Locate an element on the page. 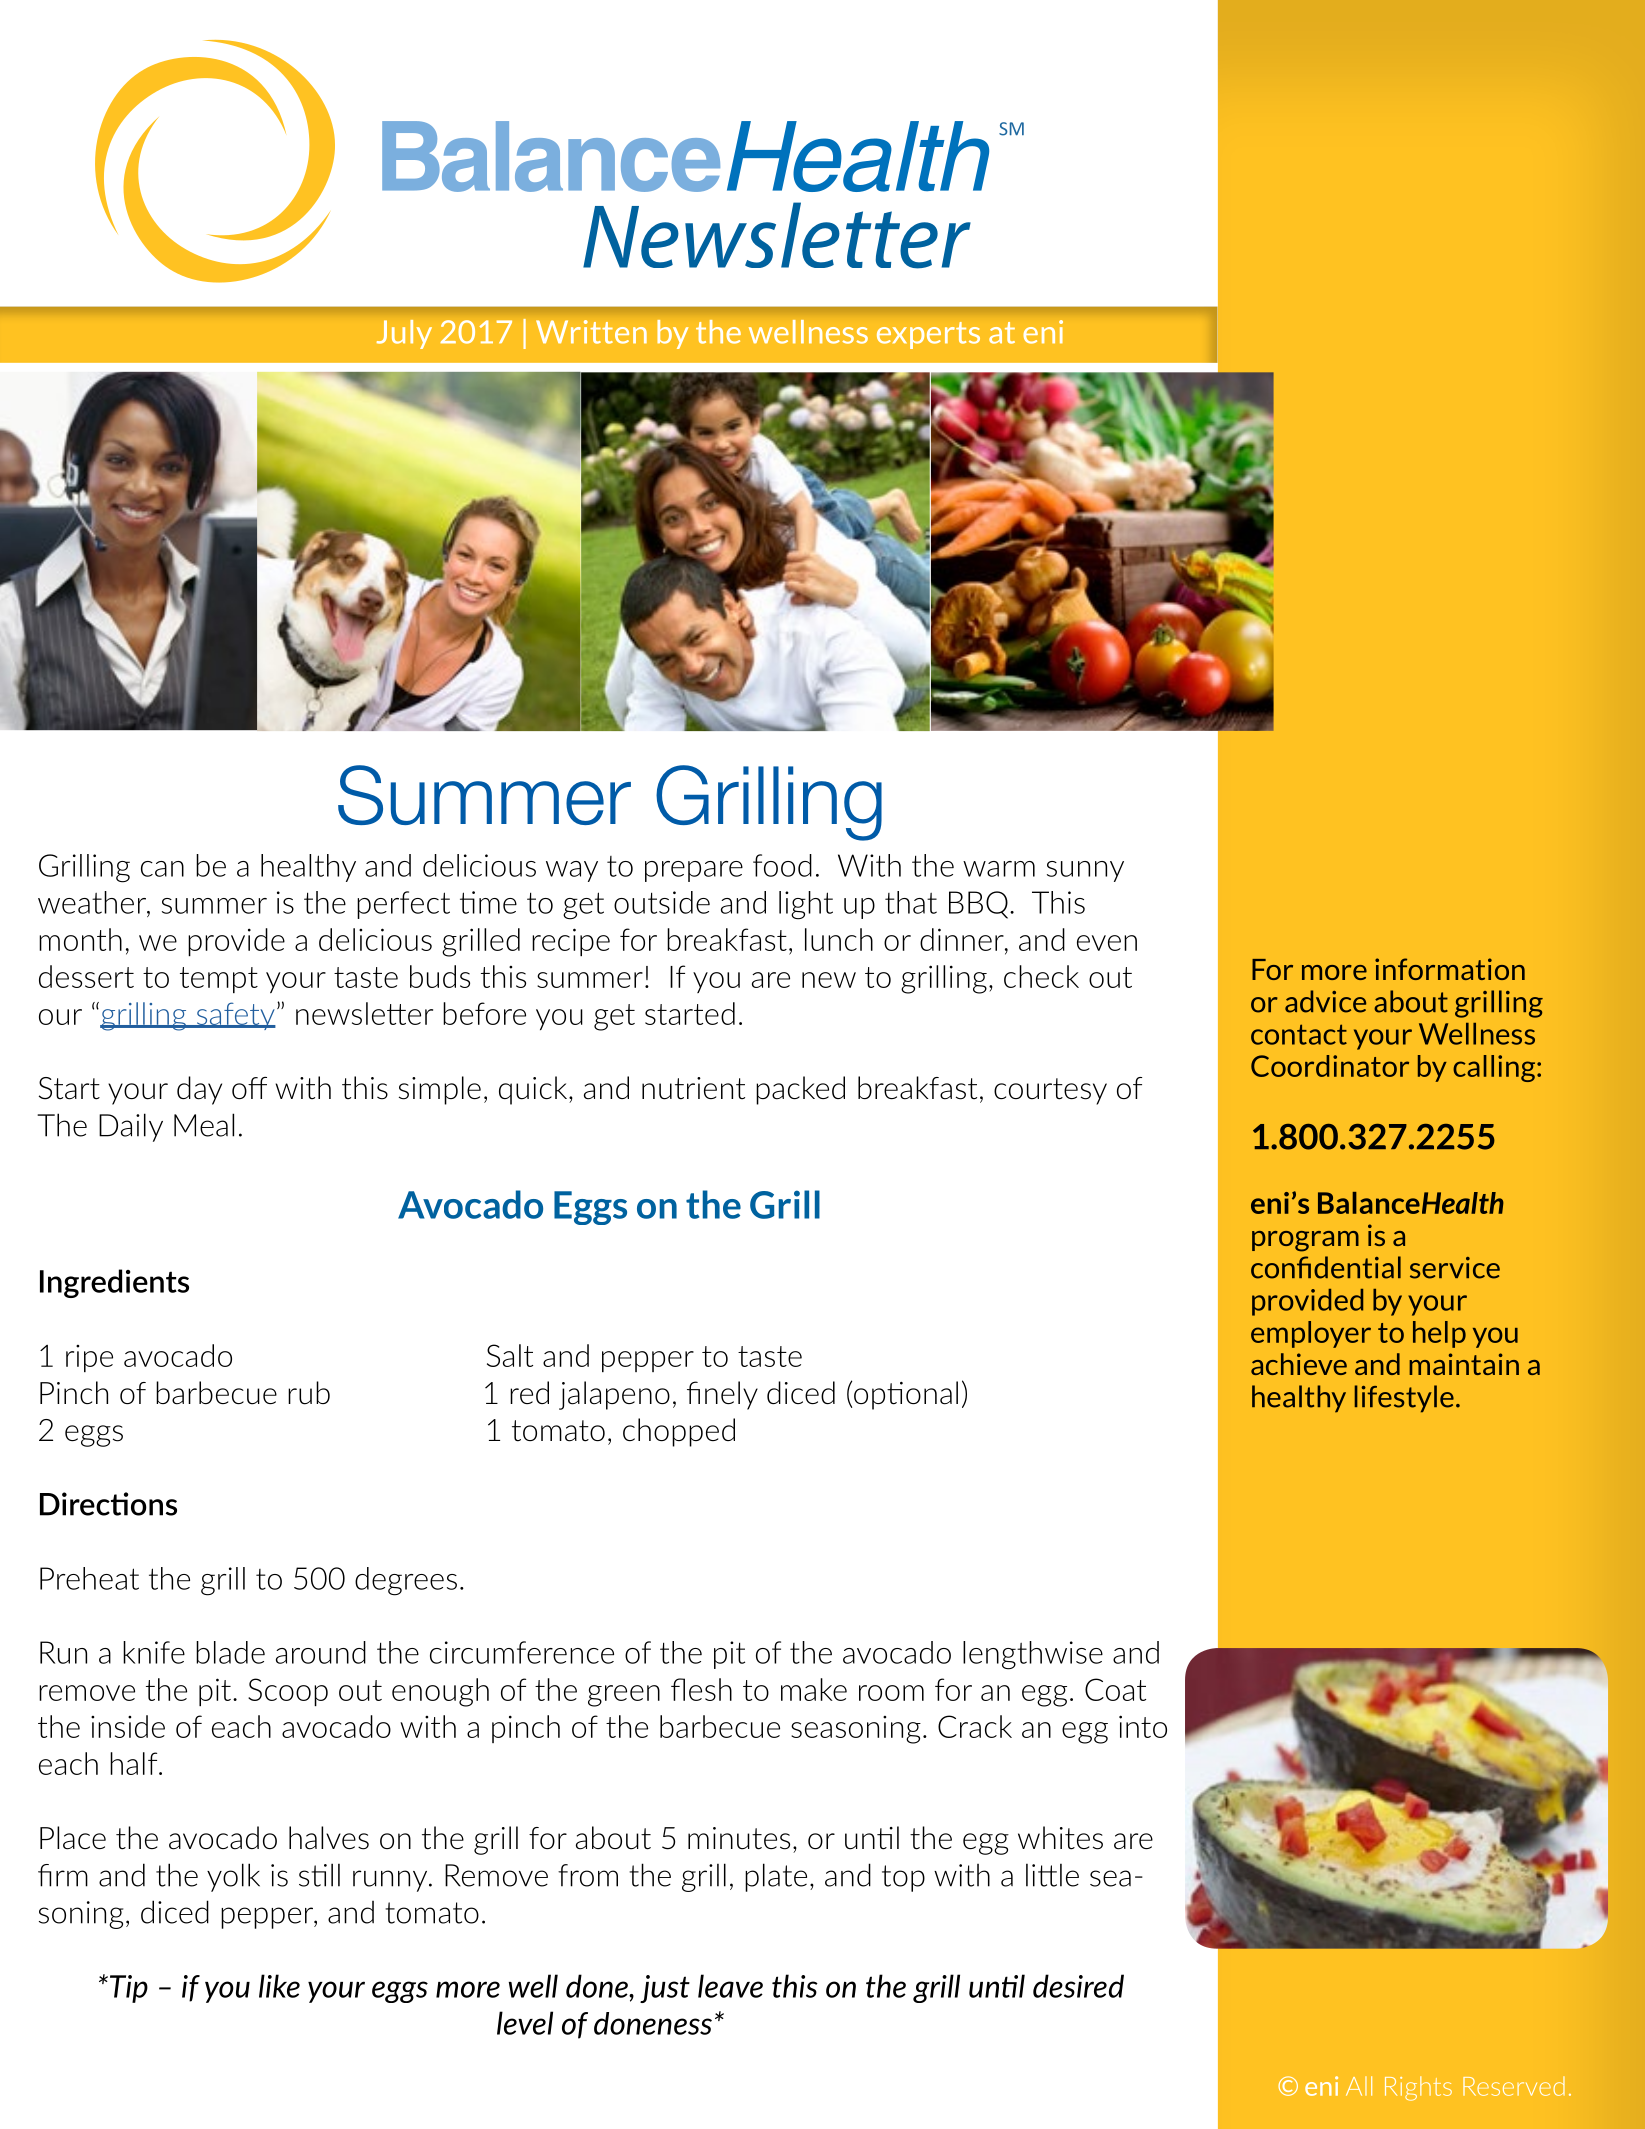 Image resolution: width=1645 pixels, height=2129 pixels. program is located at coordinates (1305, 1241).
